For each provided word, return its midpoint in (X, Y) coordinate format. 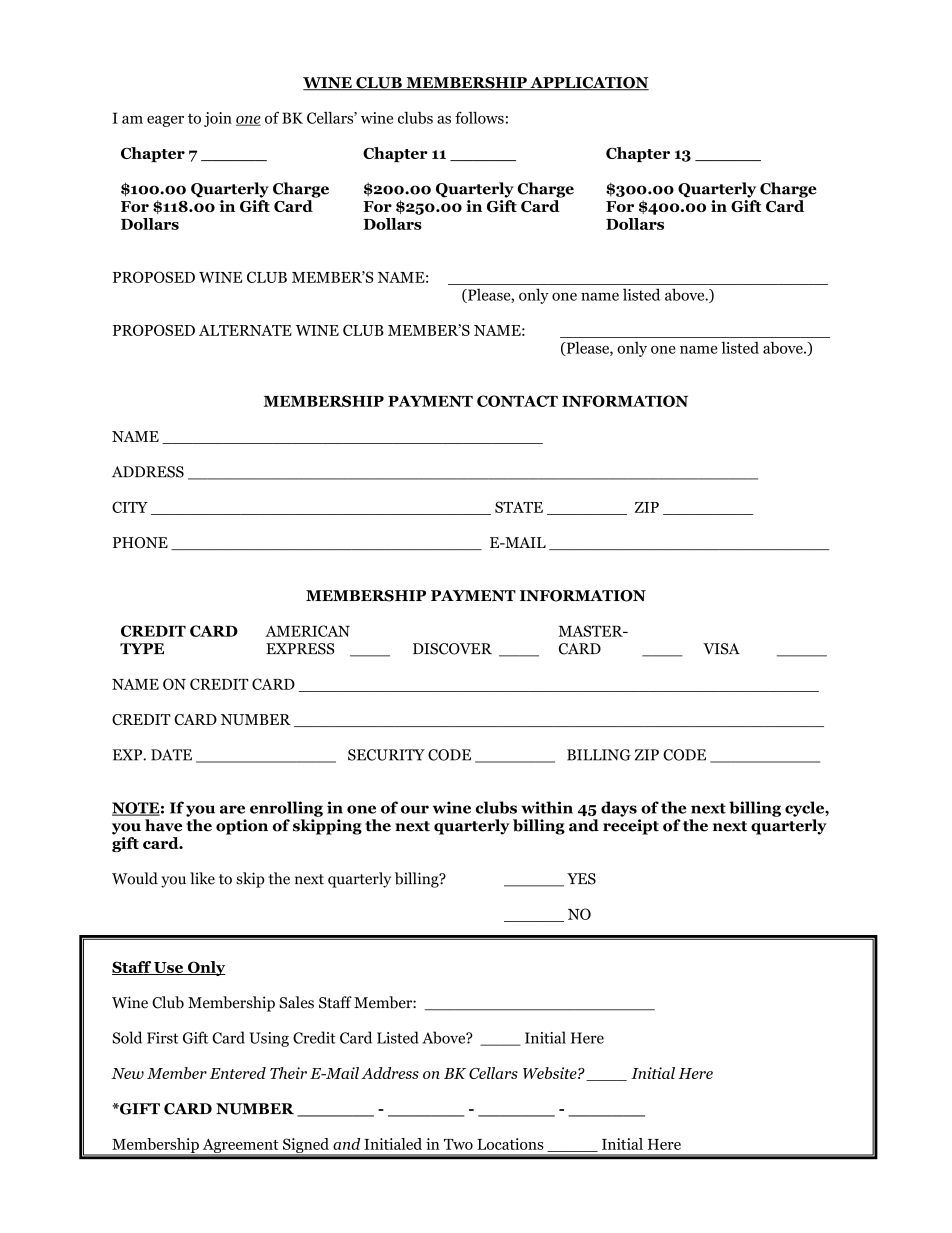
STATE (519, 507)
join (218, 119)
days (619, 809)
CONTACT (517, 401)
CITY (130, 507)
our (415, 809)
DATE (171, 755)
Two (458, 1144)
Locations (510, 1144)
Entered (238, 1073)
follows (479, 118)
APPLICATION (588, 84)
